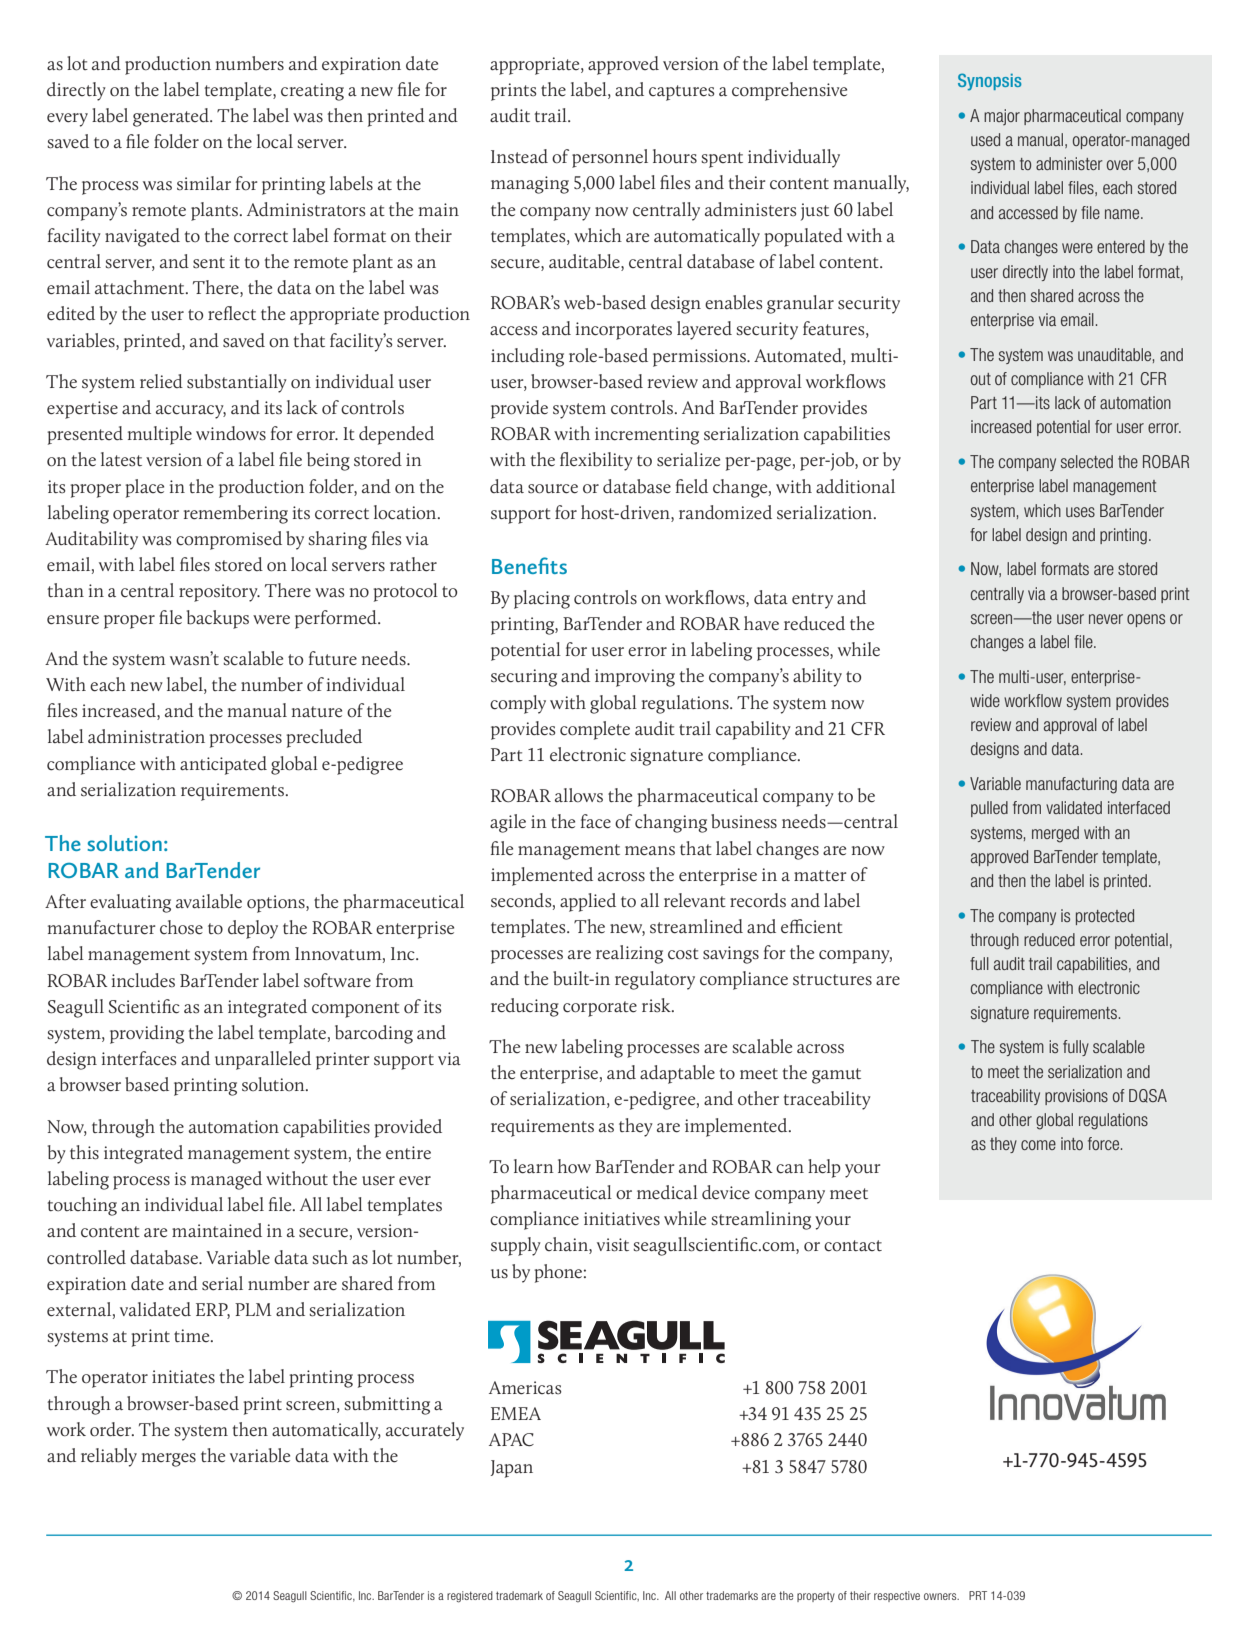 This document has height=1627, width=1258. Describe the element at coordinates (542, 599) in the document. I see `placing` at that location.
